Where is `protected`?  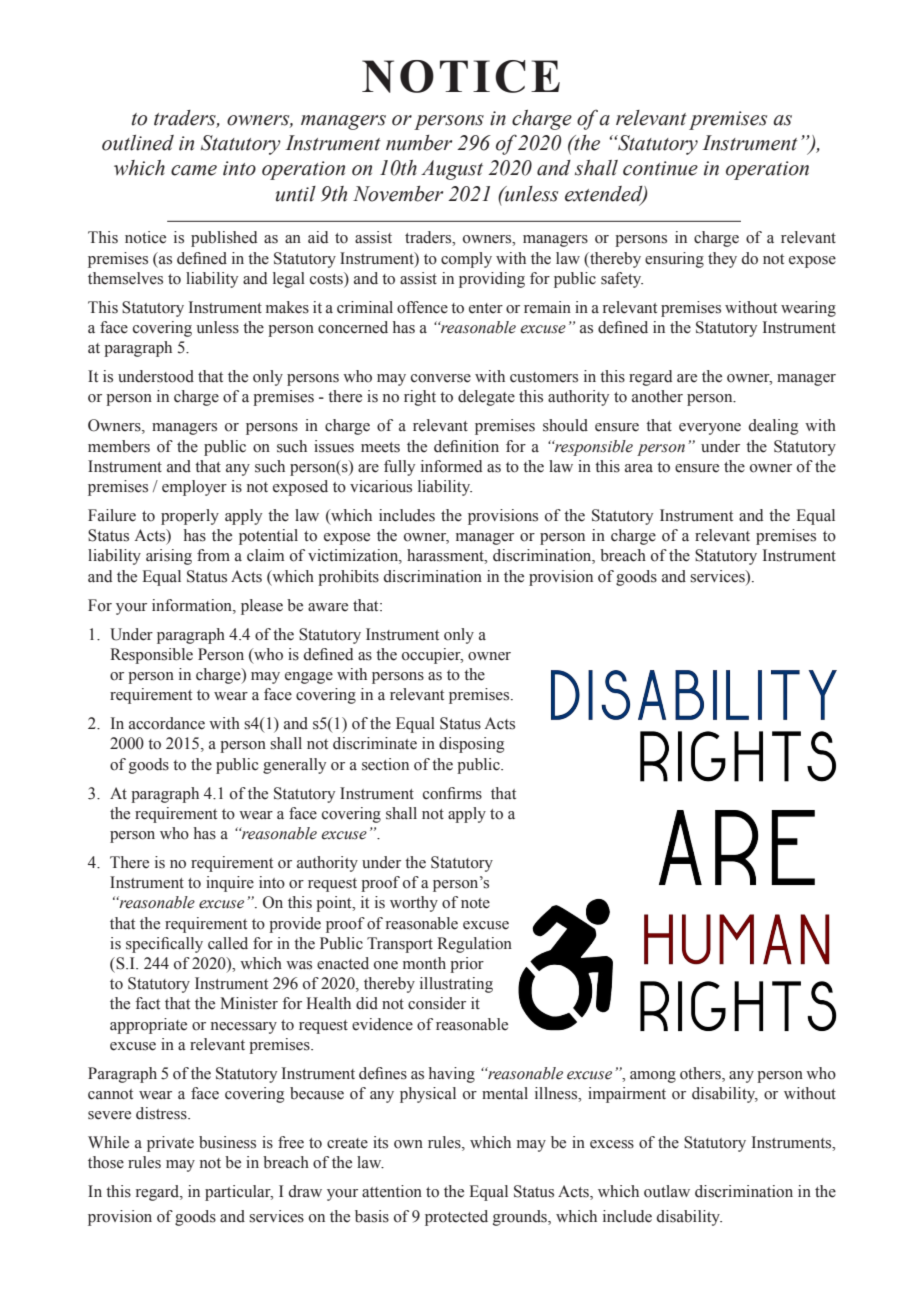
protected is located at coordinates (456, 1218).
